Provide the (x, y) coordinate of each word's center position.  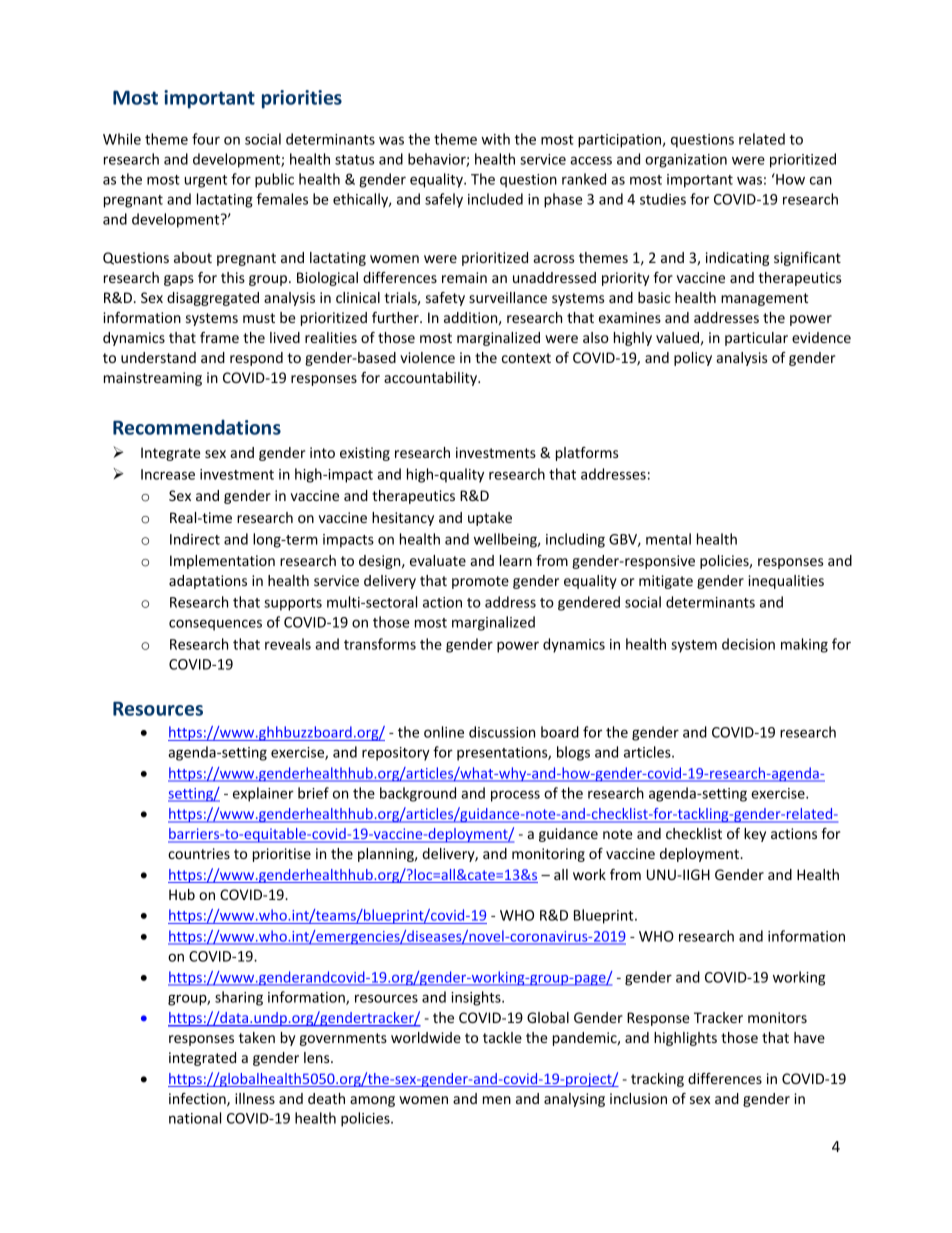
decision (748, 644)
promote (480, 582)
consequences (215, 625)
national (195, 1118)
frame (219, 337)
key (755, 835)
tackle (502, 1037)
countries (199, 853)
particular (756, 339)
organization (686, 161)
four (206, 139)
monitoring (548, 855)
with (495, 139)
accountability (431, 379)
